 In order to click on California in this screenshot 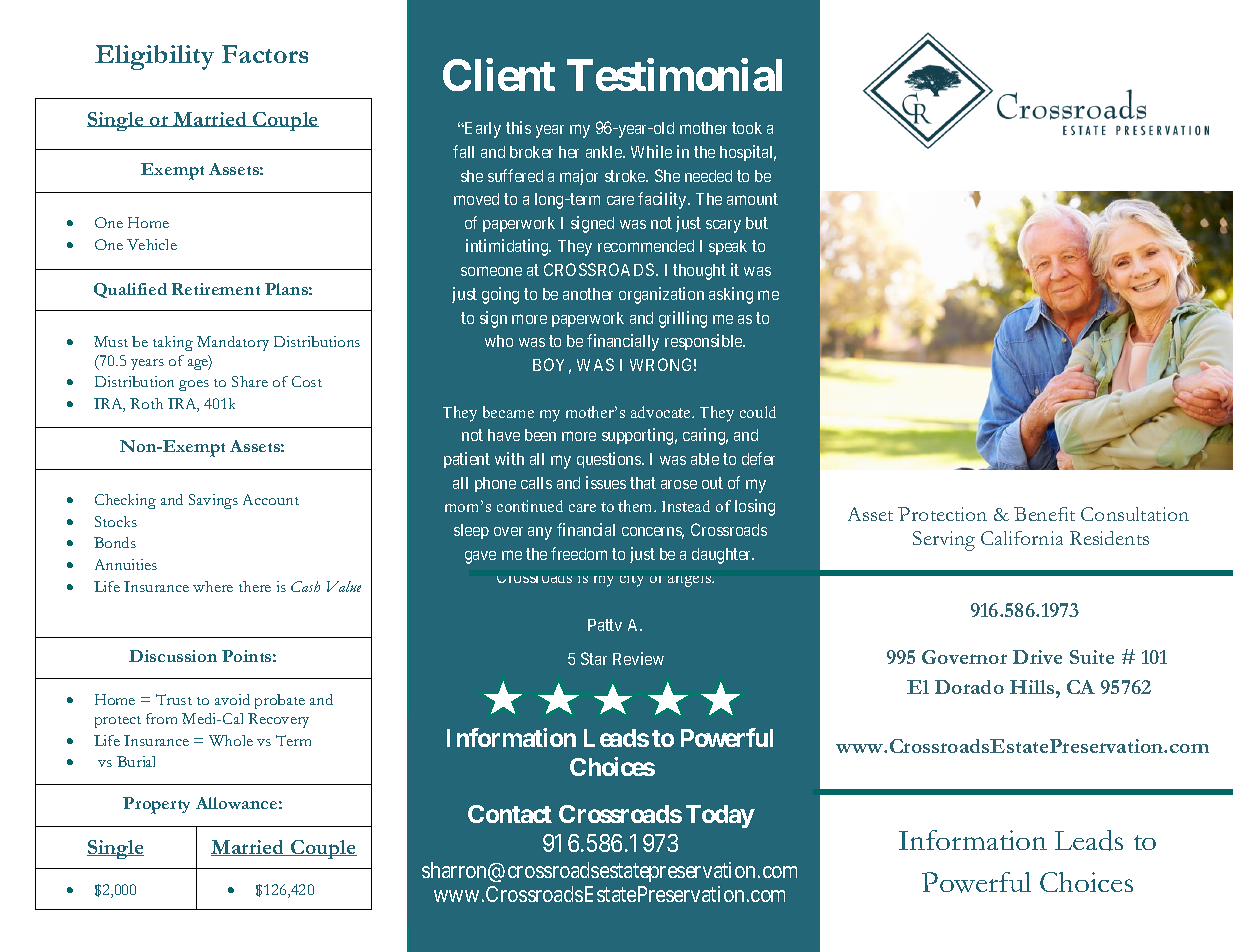, I will do `click(1022, 538)`.
